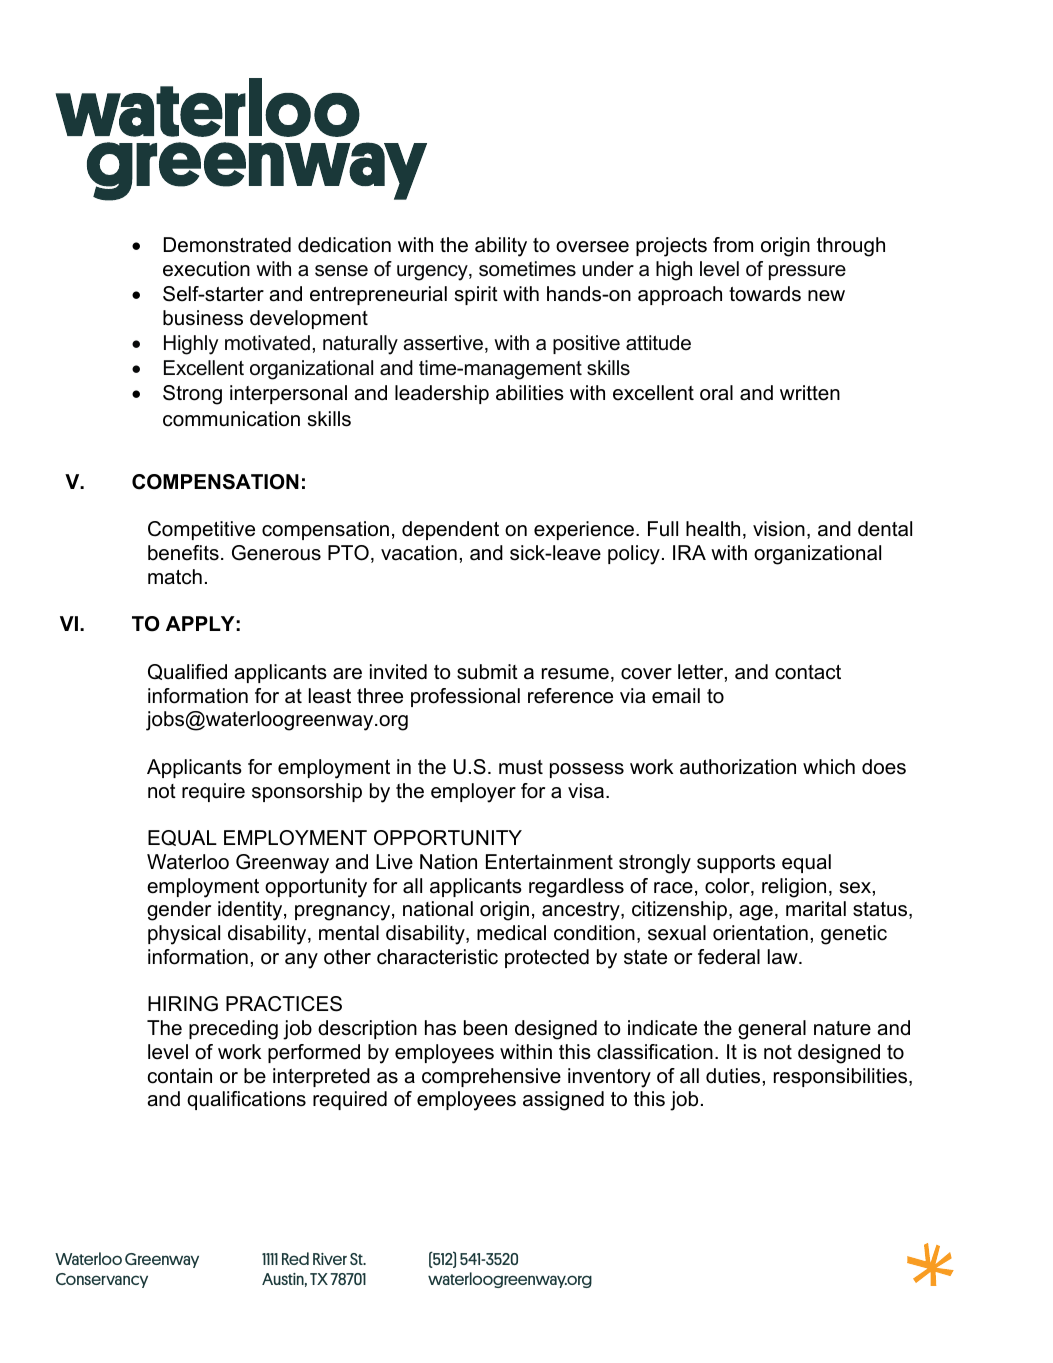 The width and height of the page is (1053, 1363). What do you see at coordinates (206, 269) in the page?
I see `execution` at bounding box center [206, 269].
